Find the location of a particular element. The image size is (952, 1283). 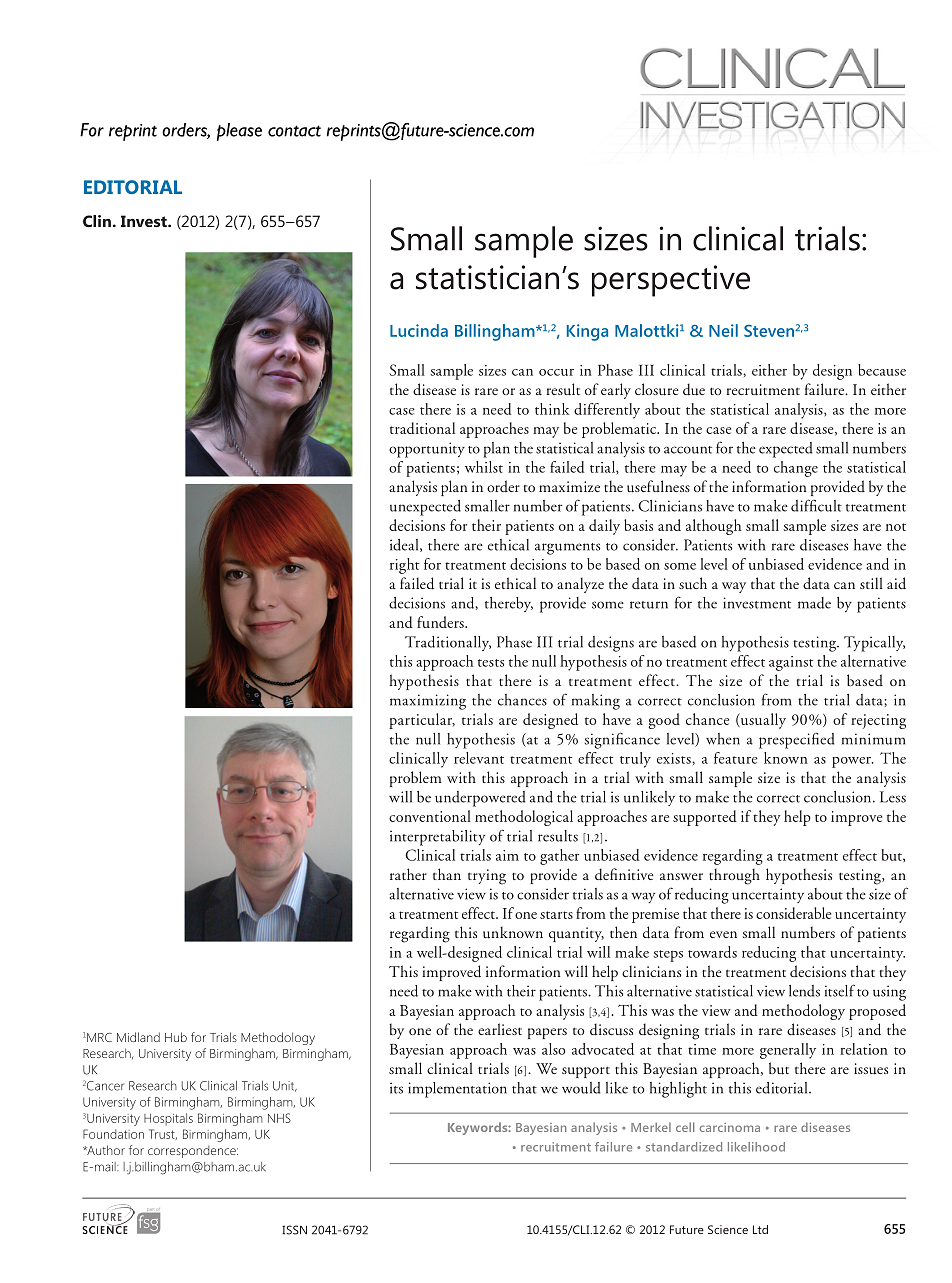

please is located at coordinates (239, 132).
